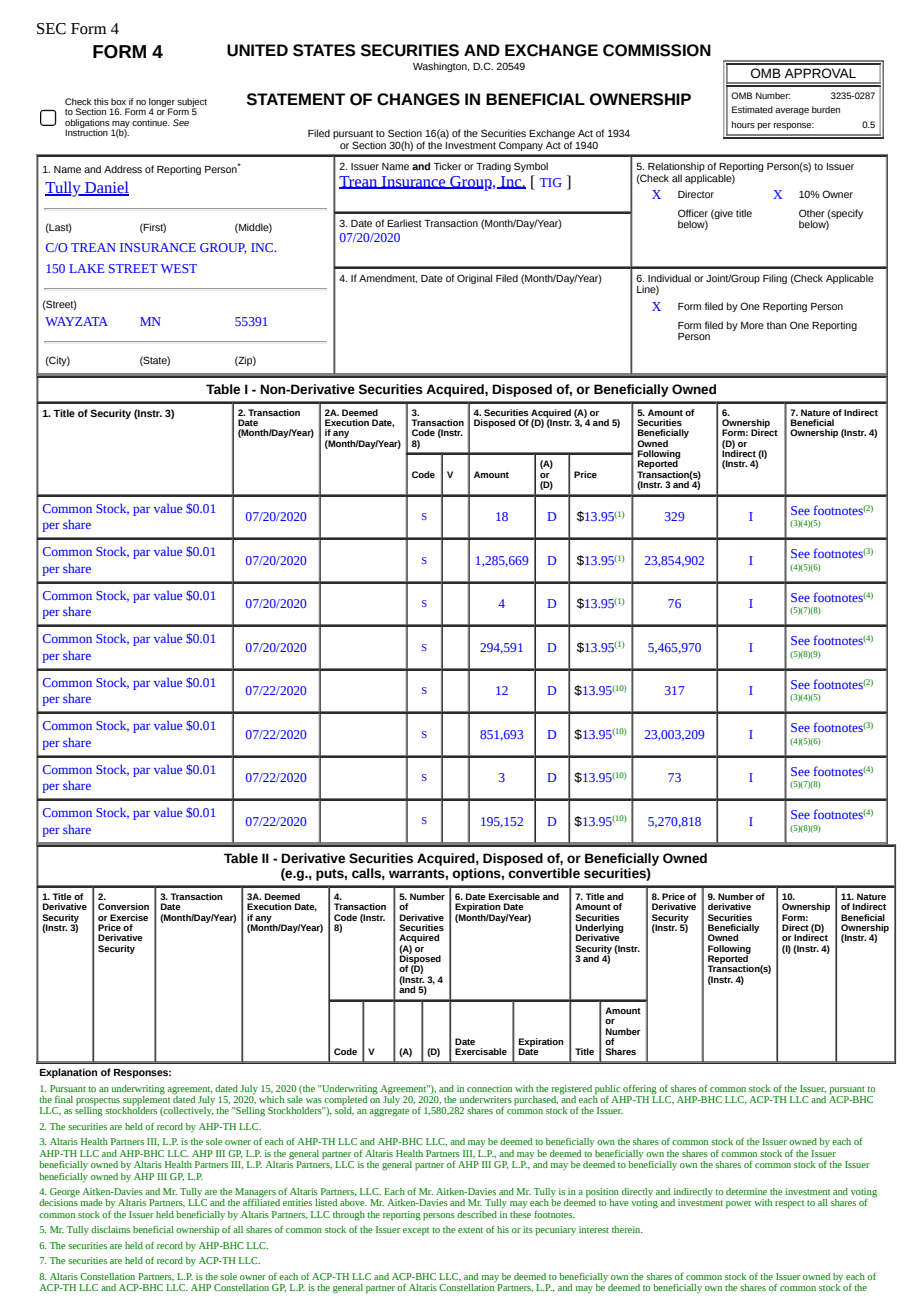 The image size is (924, 1308). Describe the element at coordinates (474, 279) in the screenshot. I see `Original` at that location.
